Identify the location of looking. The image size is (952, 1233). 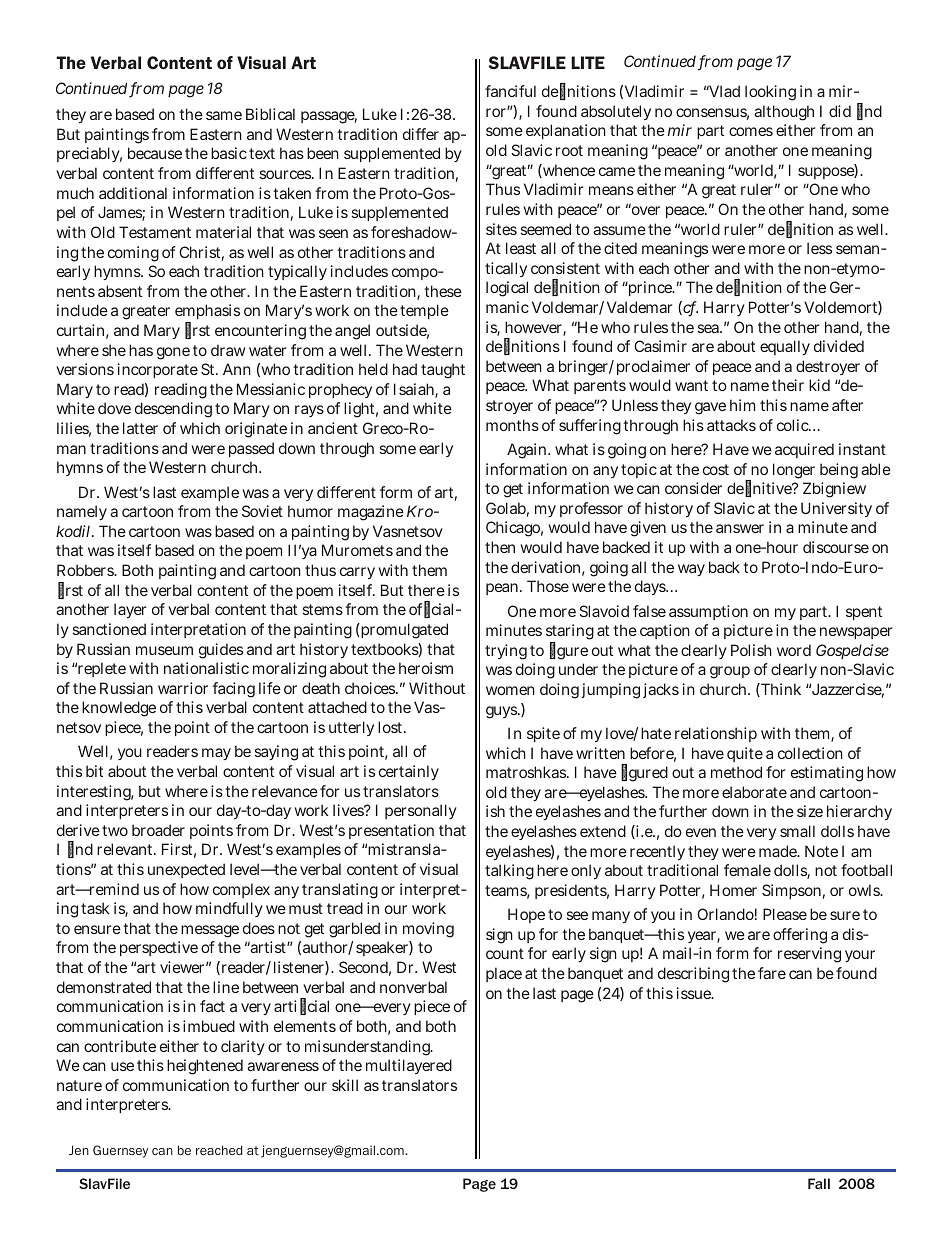
(770, 93).
